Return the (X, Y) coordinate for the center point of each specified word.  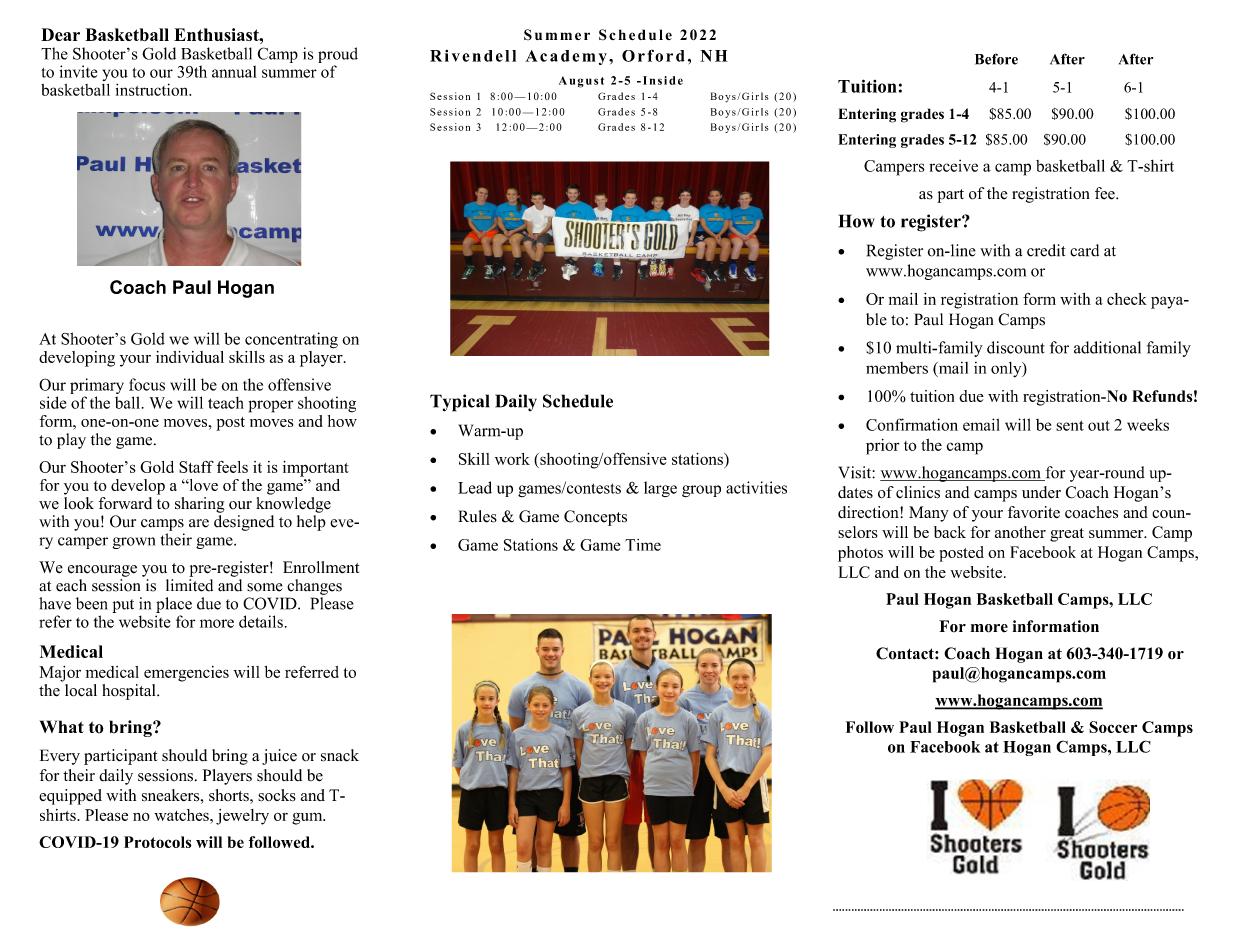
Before (996, 59)
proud (338, 55)
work (512, 459)
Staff (196, 466)
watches (182, 815)
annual (234, 71)
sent (1070, 425)
